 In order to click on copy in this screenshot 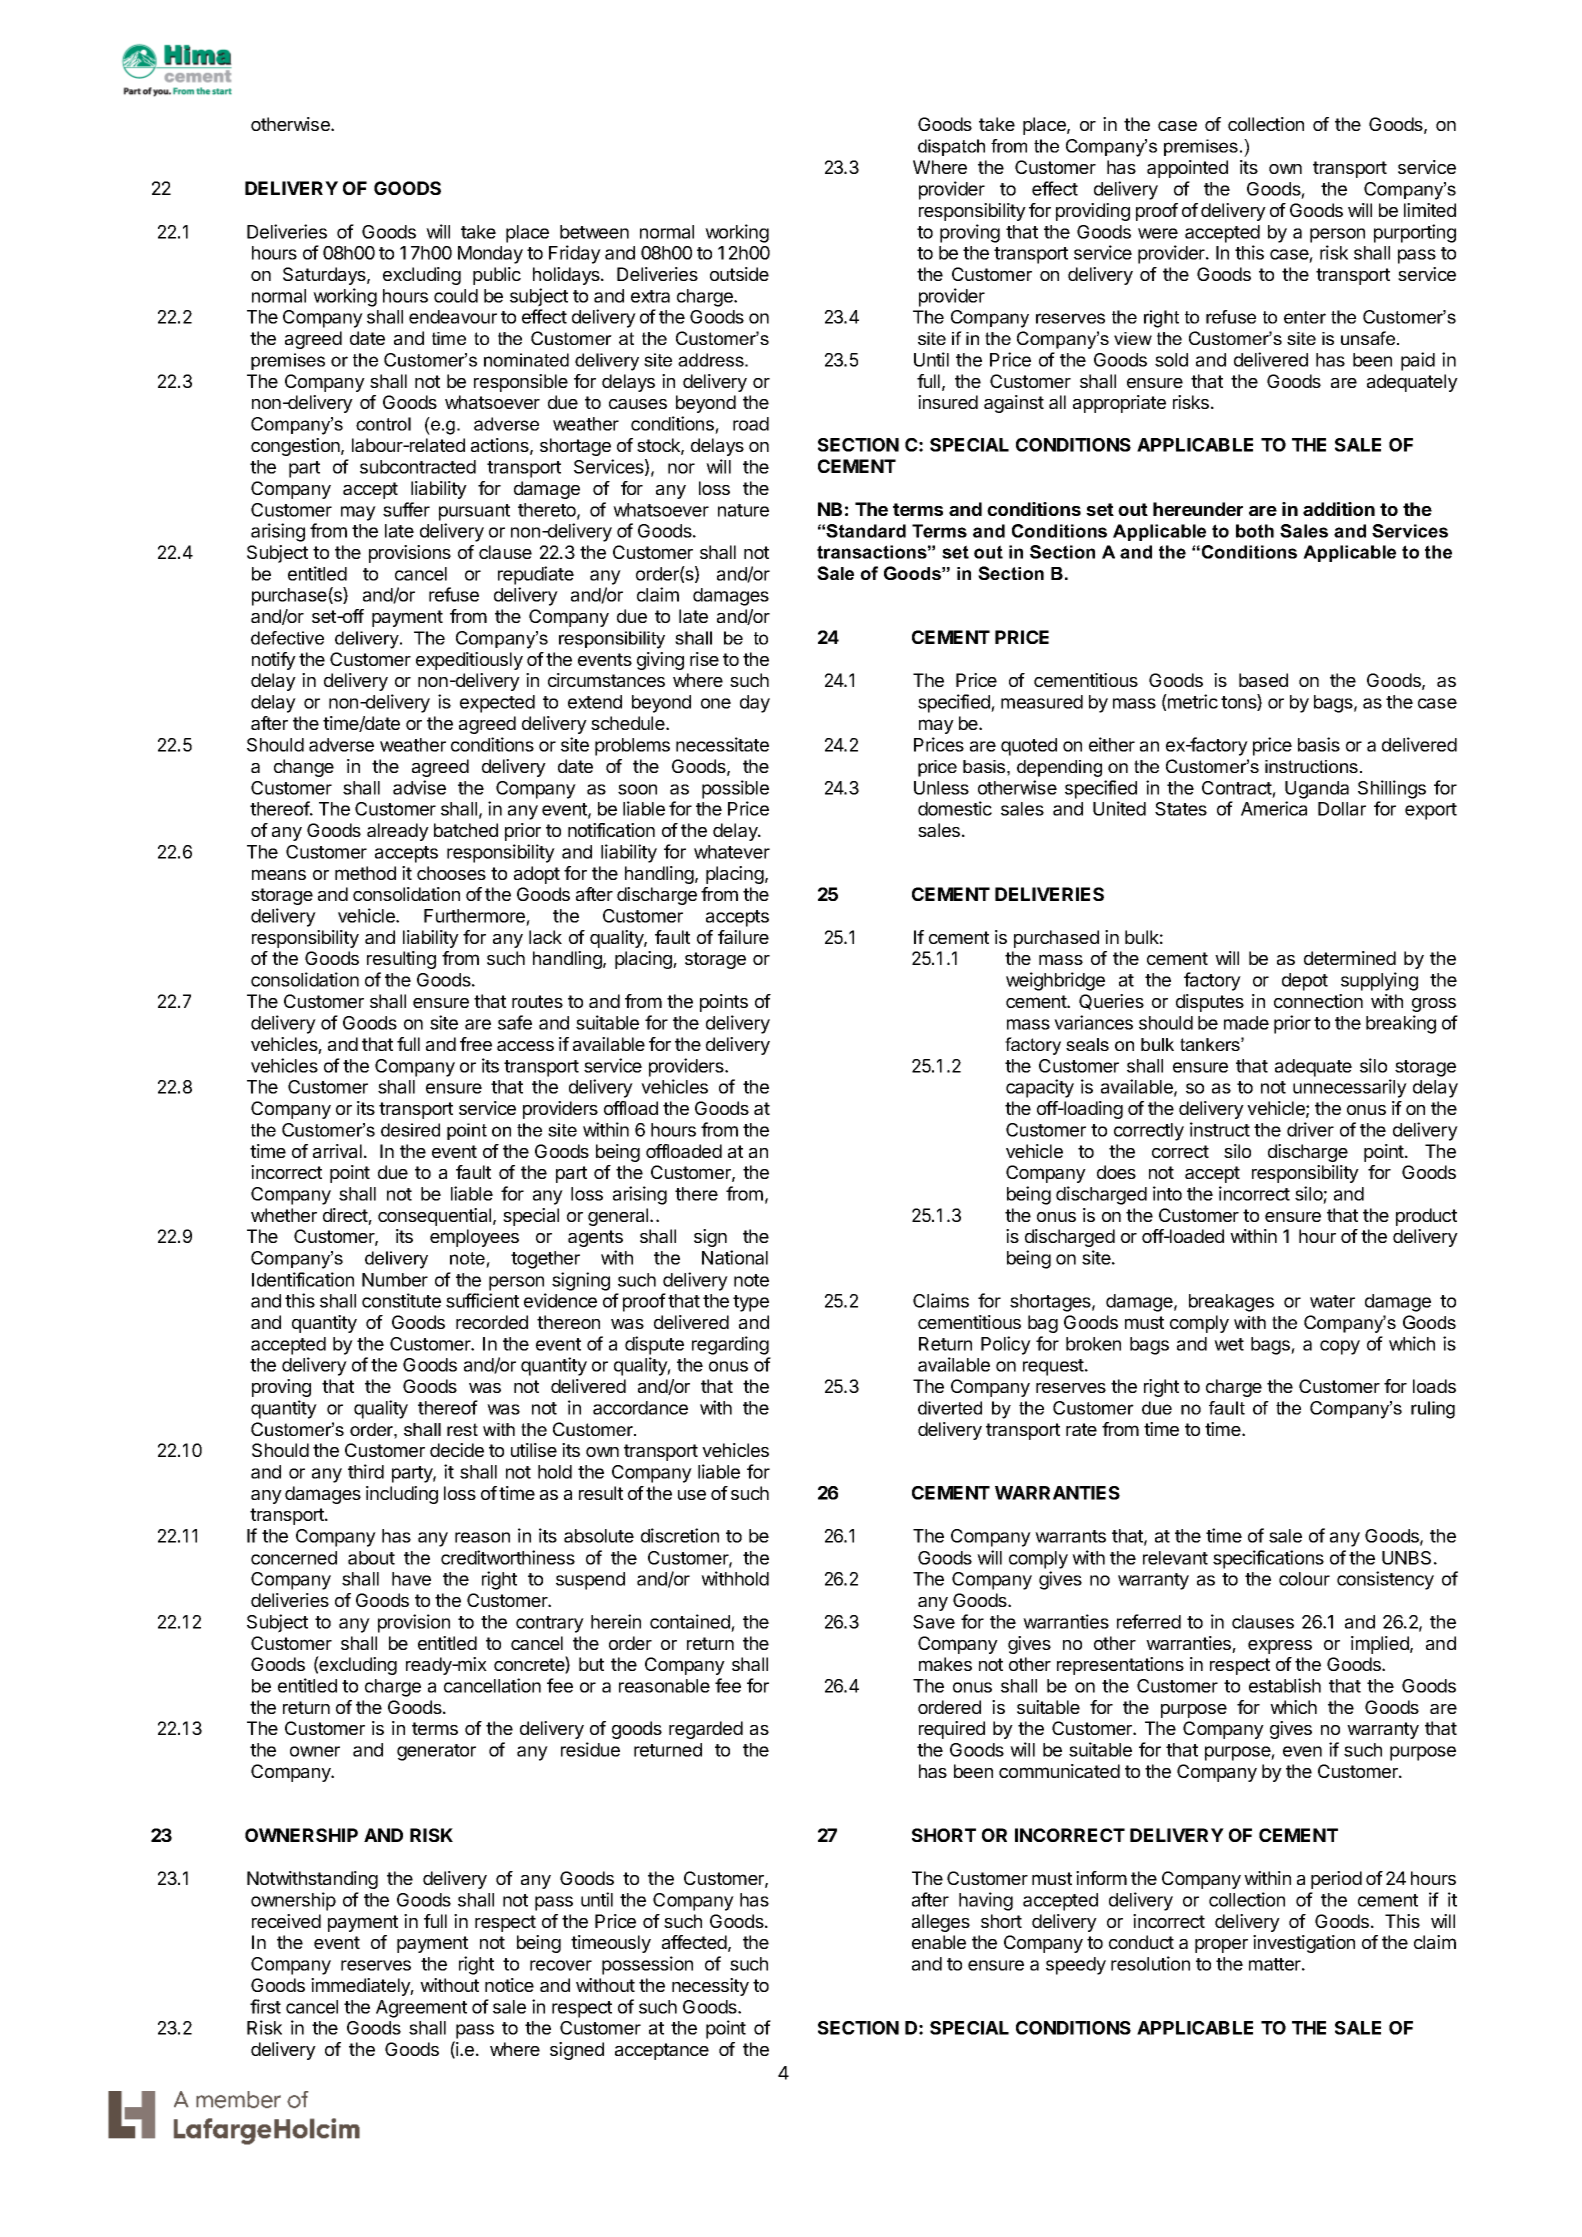, I will do `click(1340, 1347)`.
